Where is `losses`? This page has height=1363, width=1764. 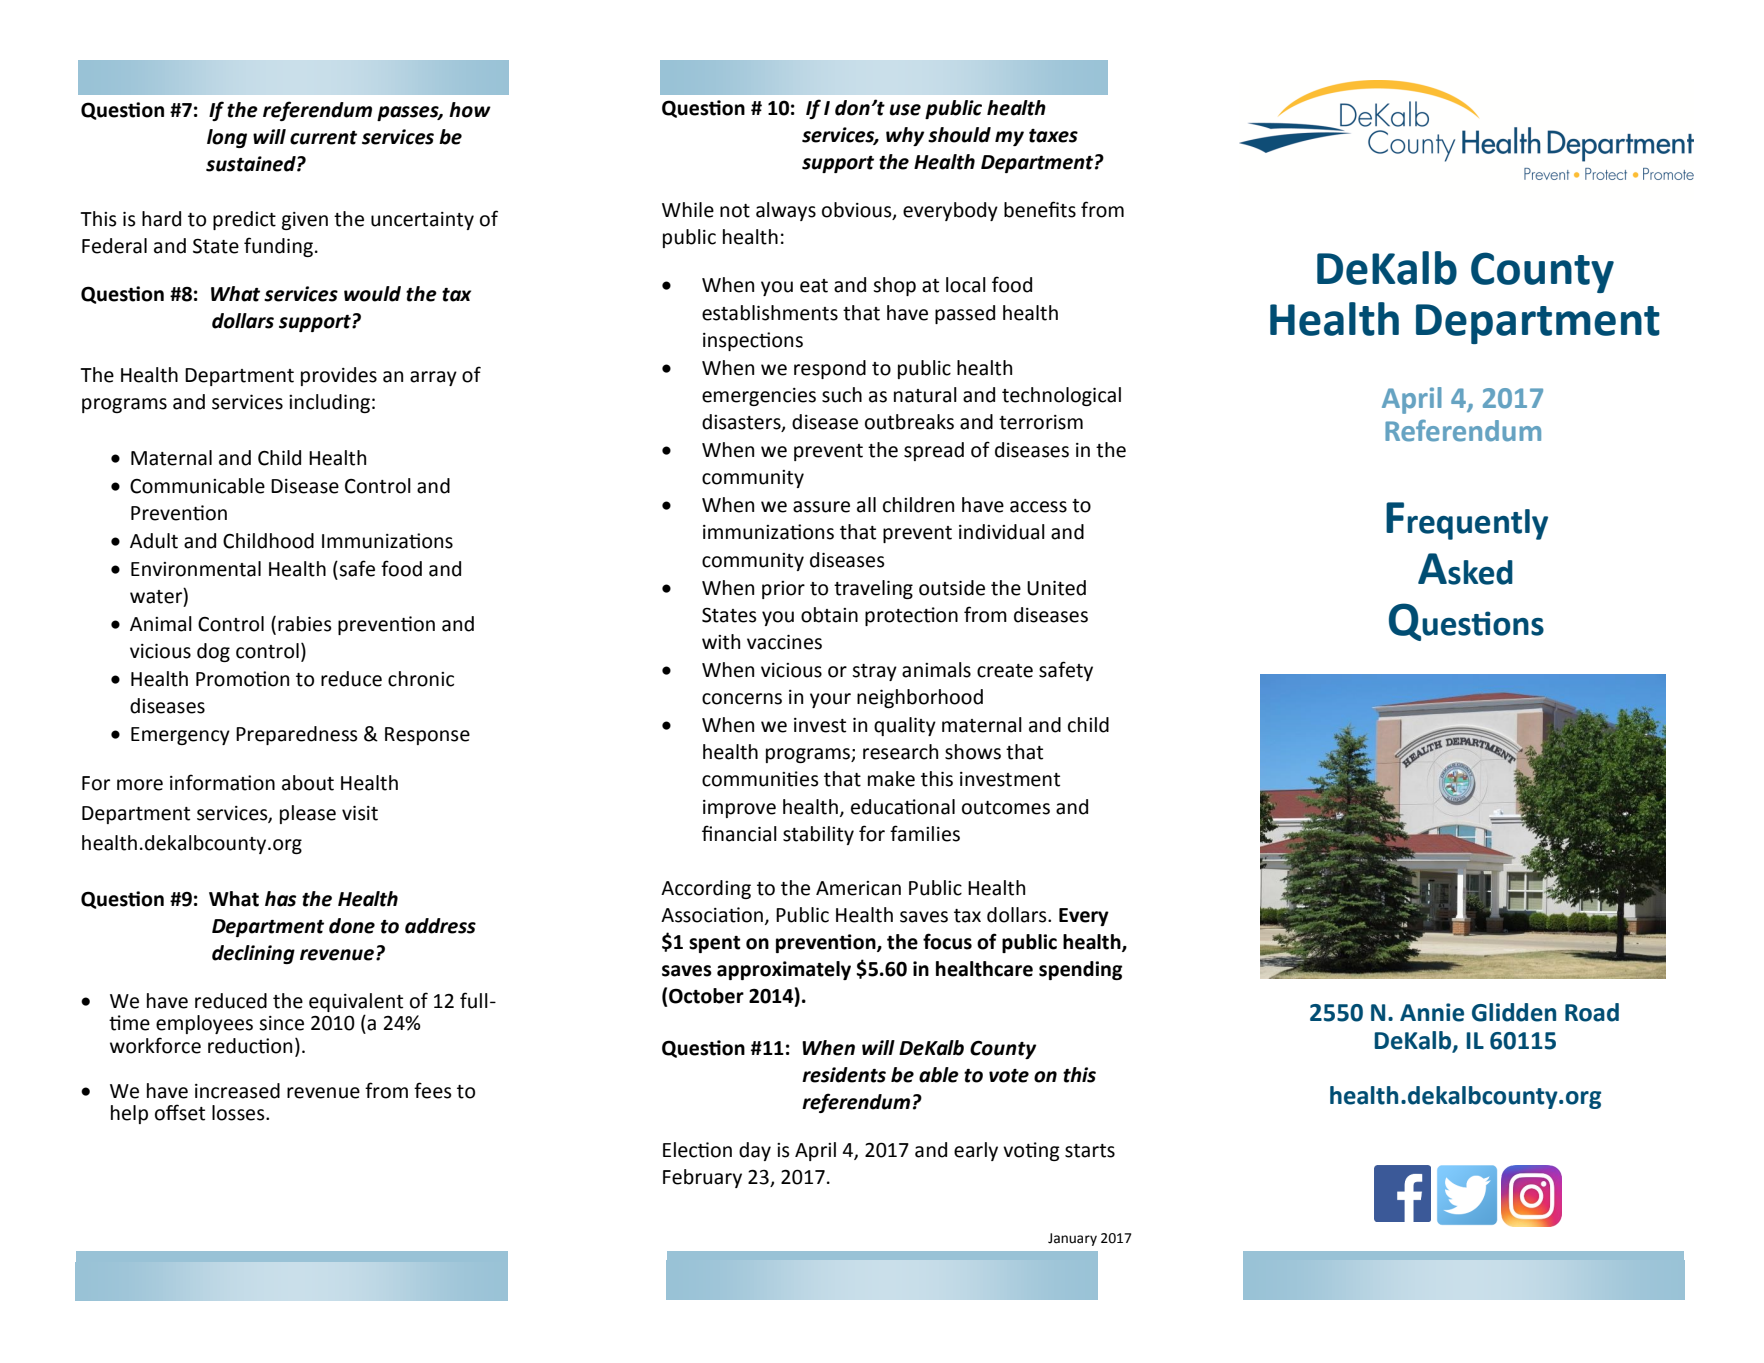 losses is located at coordinates (239, 1113).
